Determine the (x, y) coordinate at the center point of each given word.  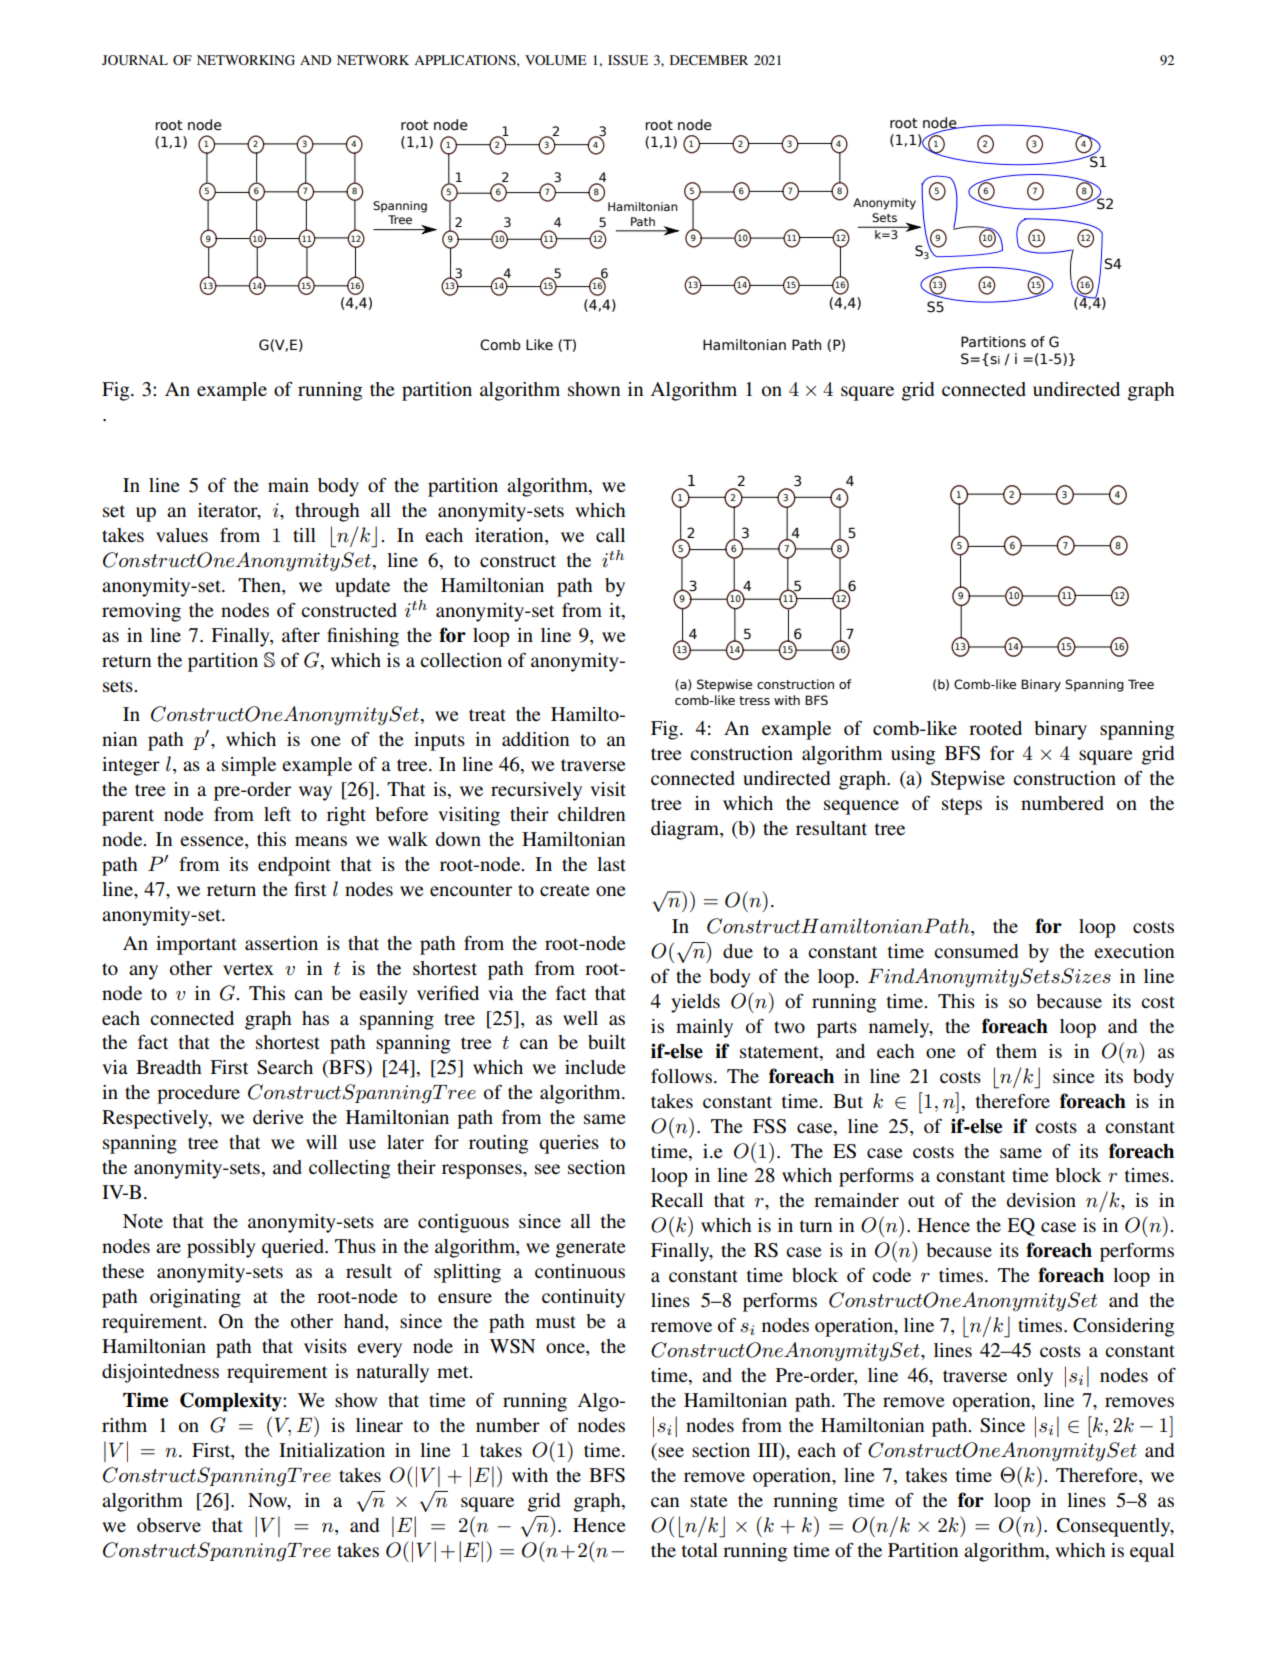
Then (260, 586)
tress (754, 700)
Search (285, 1067)
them (1016, 1051)
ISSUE (628, 60)
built (607, 1042)
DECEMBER (709, 60)
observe (169, 1525)
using (913, 755)
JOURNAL (135, 60)
